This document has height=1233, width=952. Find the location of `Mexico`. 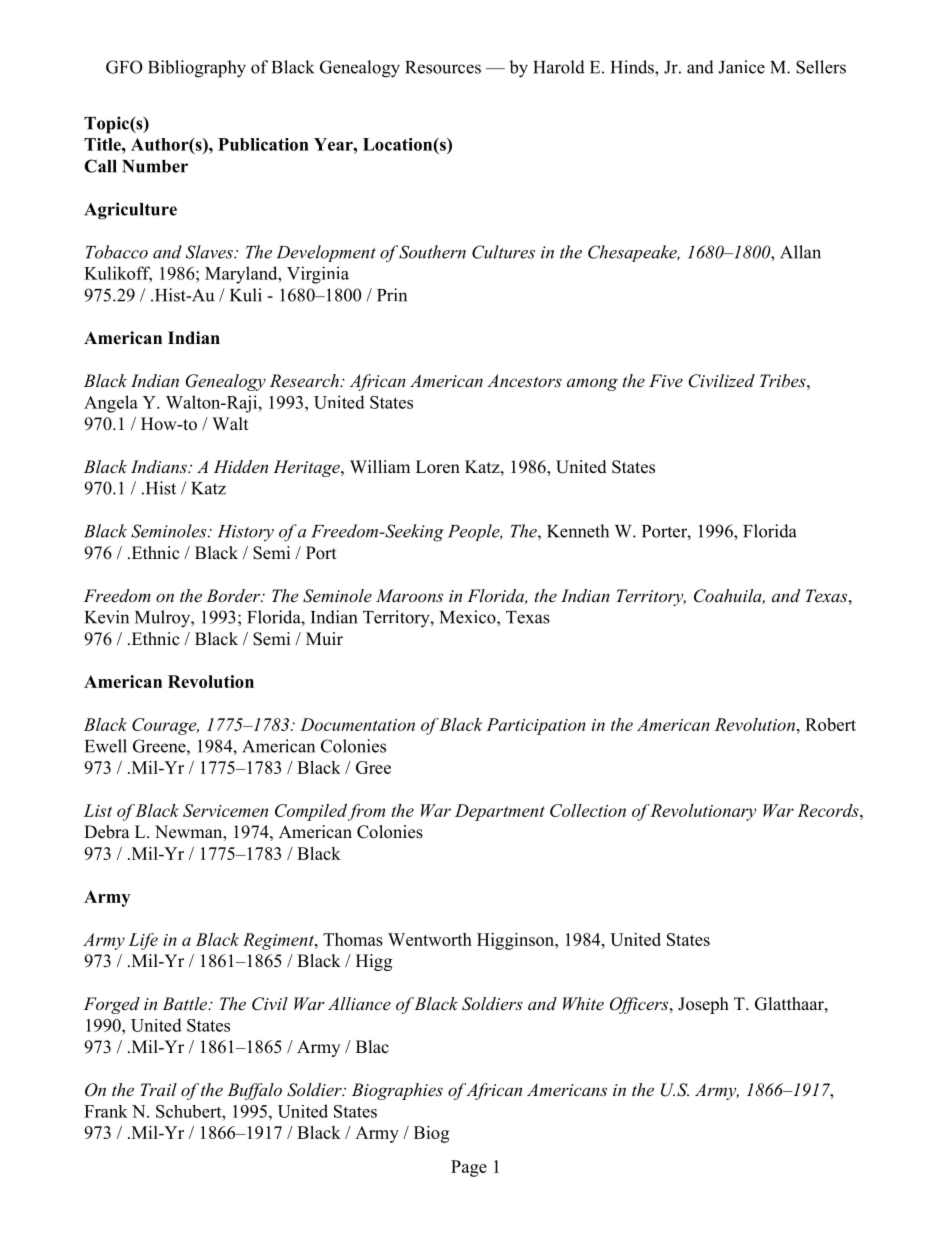

Mexico is located at coordinates (469, 617).
